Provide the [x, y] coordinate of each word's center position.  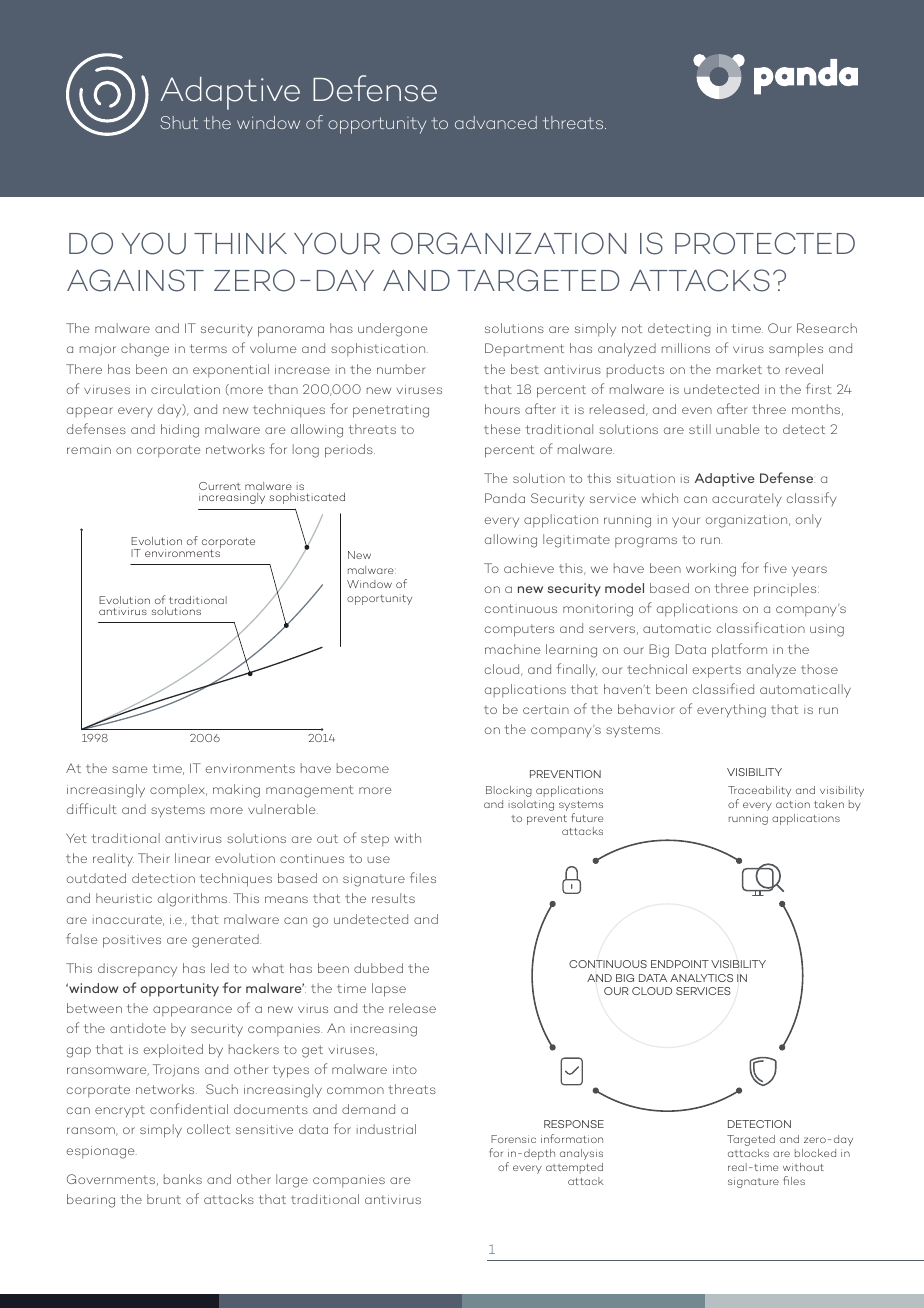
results [393, 898]
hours [502, 409]
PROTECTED [765, 243]
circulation [185, 389]
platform [739, 650]
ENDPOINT [680, 964]
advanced [496, 122]
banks [183, 1179]
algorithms [194, 900]
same [130, 769]
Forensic [513, 1139]
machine [513, 649]
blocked [815, 1153]
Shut [179, 122]
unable [738, 429]
